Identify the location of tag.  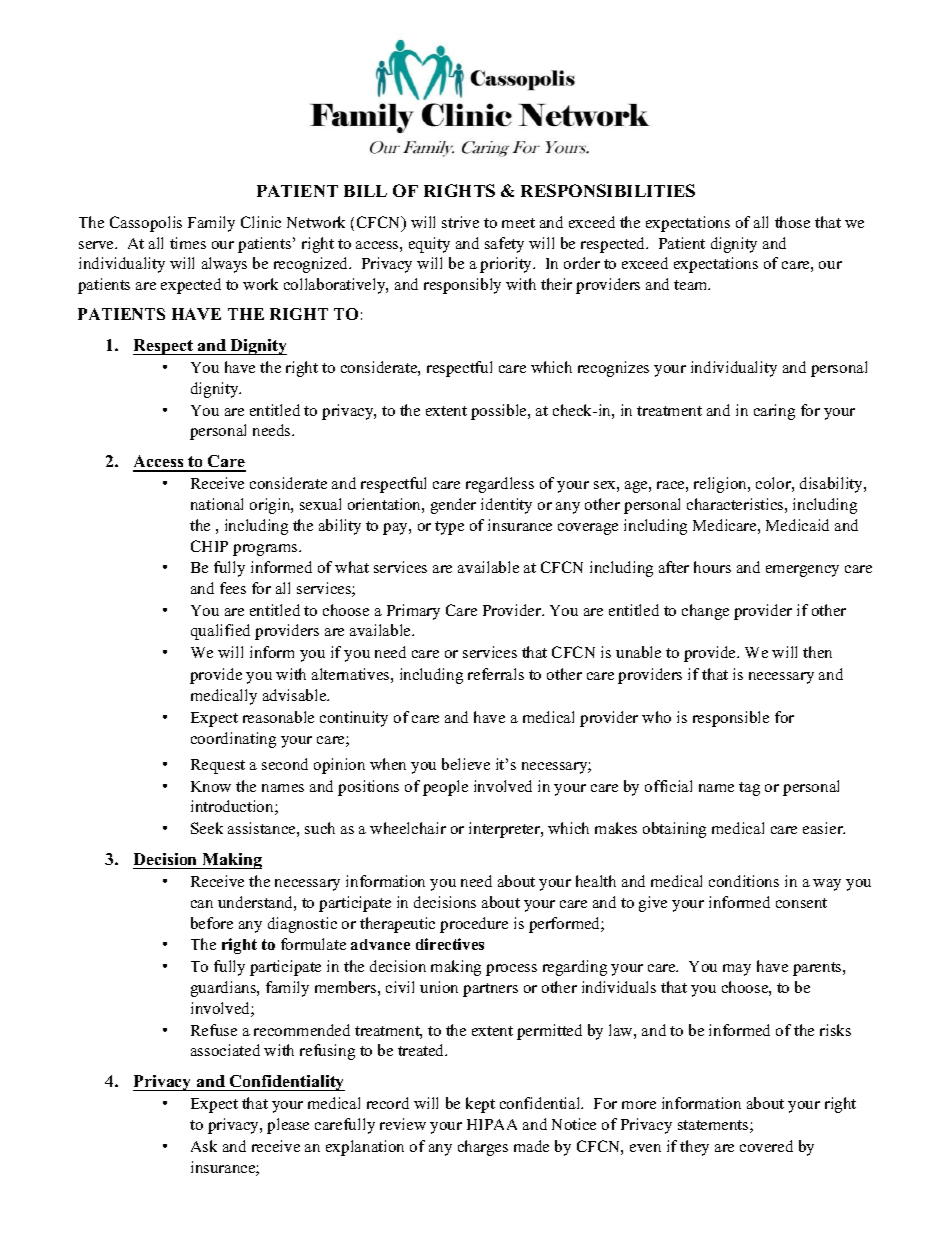
(749, 789).
